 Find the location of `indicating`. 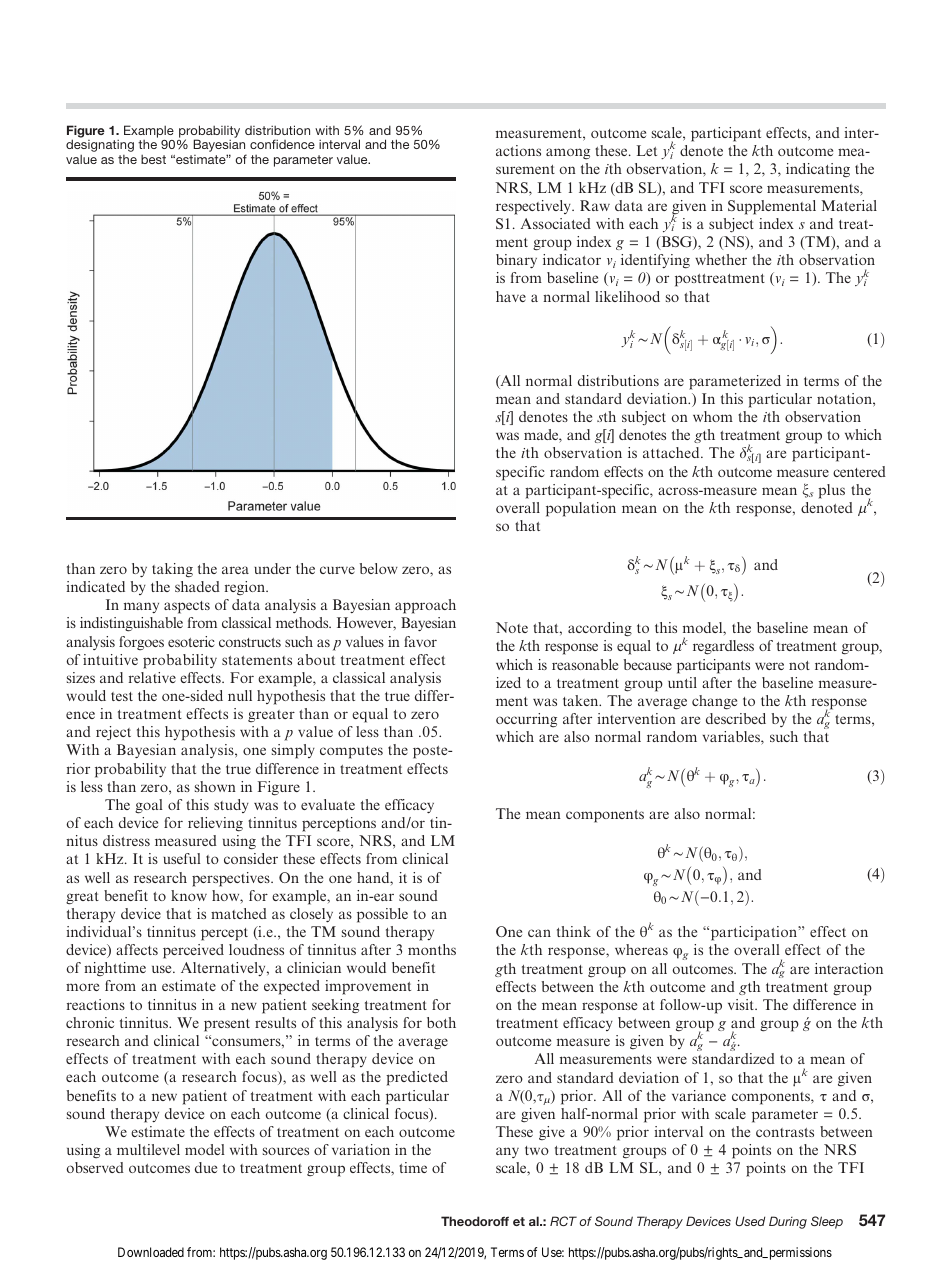

indicating is located at coordinates (818, 170).
